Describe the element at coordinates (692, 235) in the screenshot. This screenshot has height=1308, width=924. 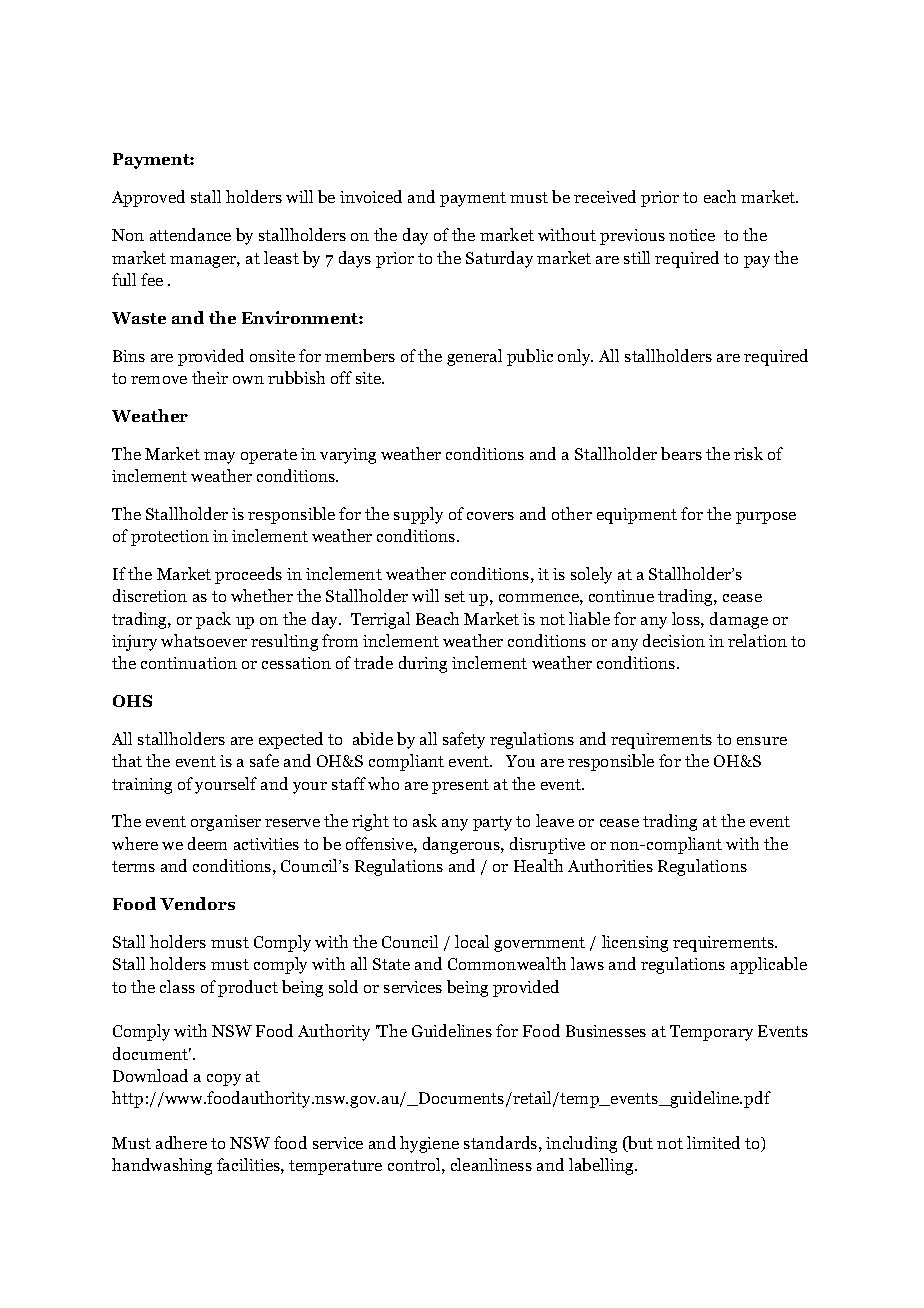
I see `notice` at that location.
